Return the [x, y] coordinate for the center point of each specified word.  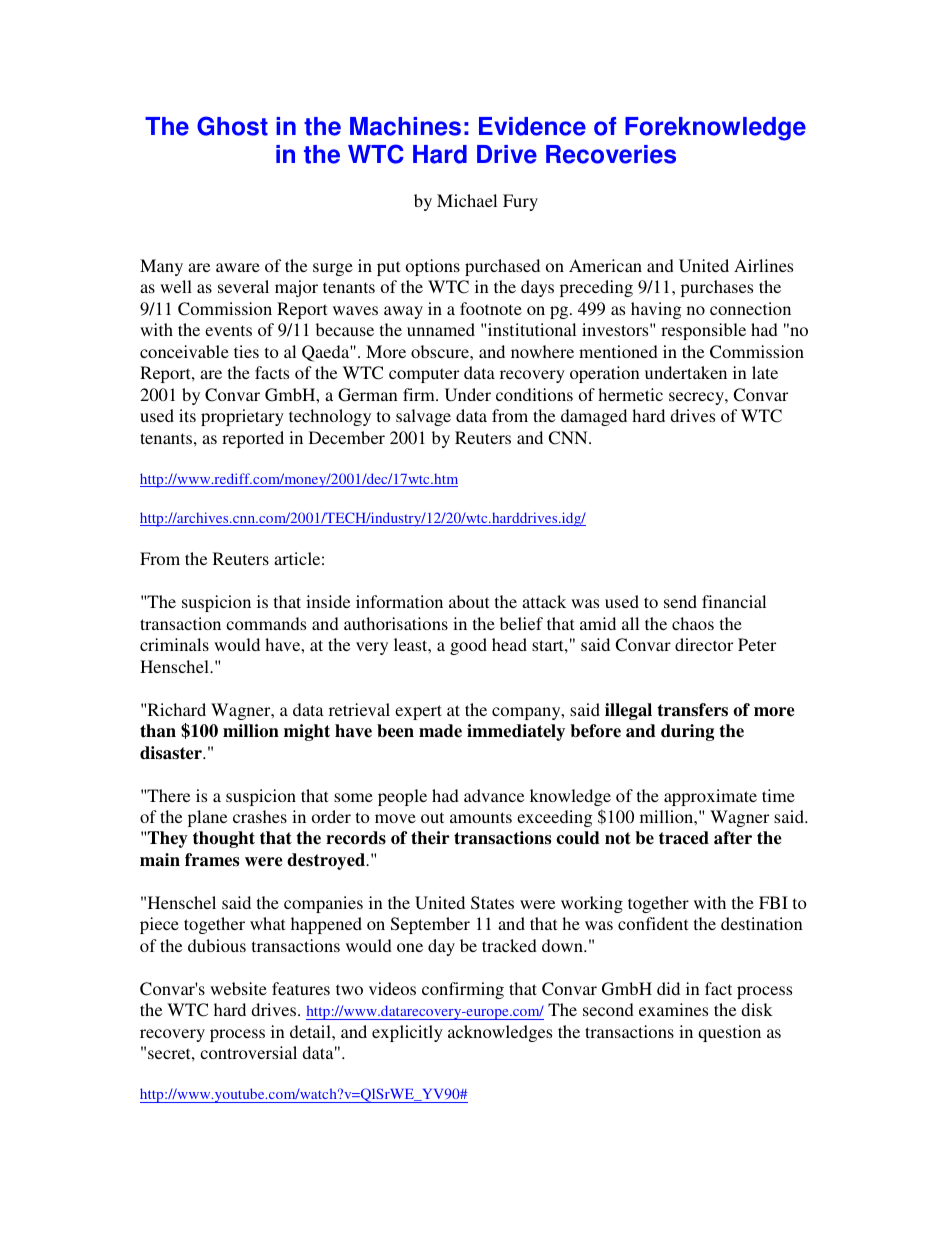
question [729, 1033]
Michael [467, 200]
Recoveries [611, 154]
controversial [248, 1052]
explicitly [407, 1033]
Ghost [232, 126]
